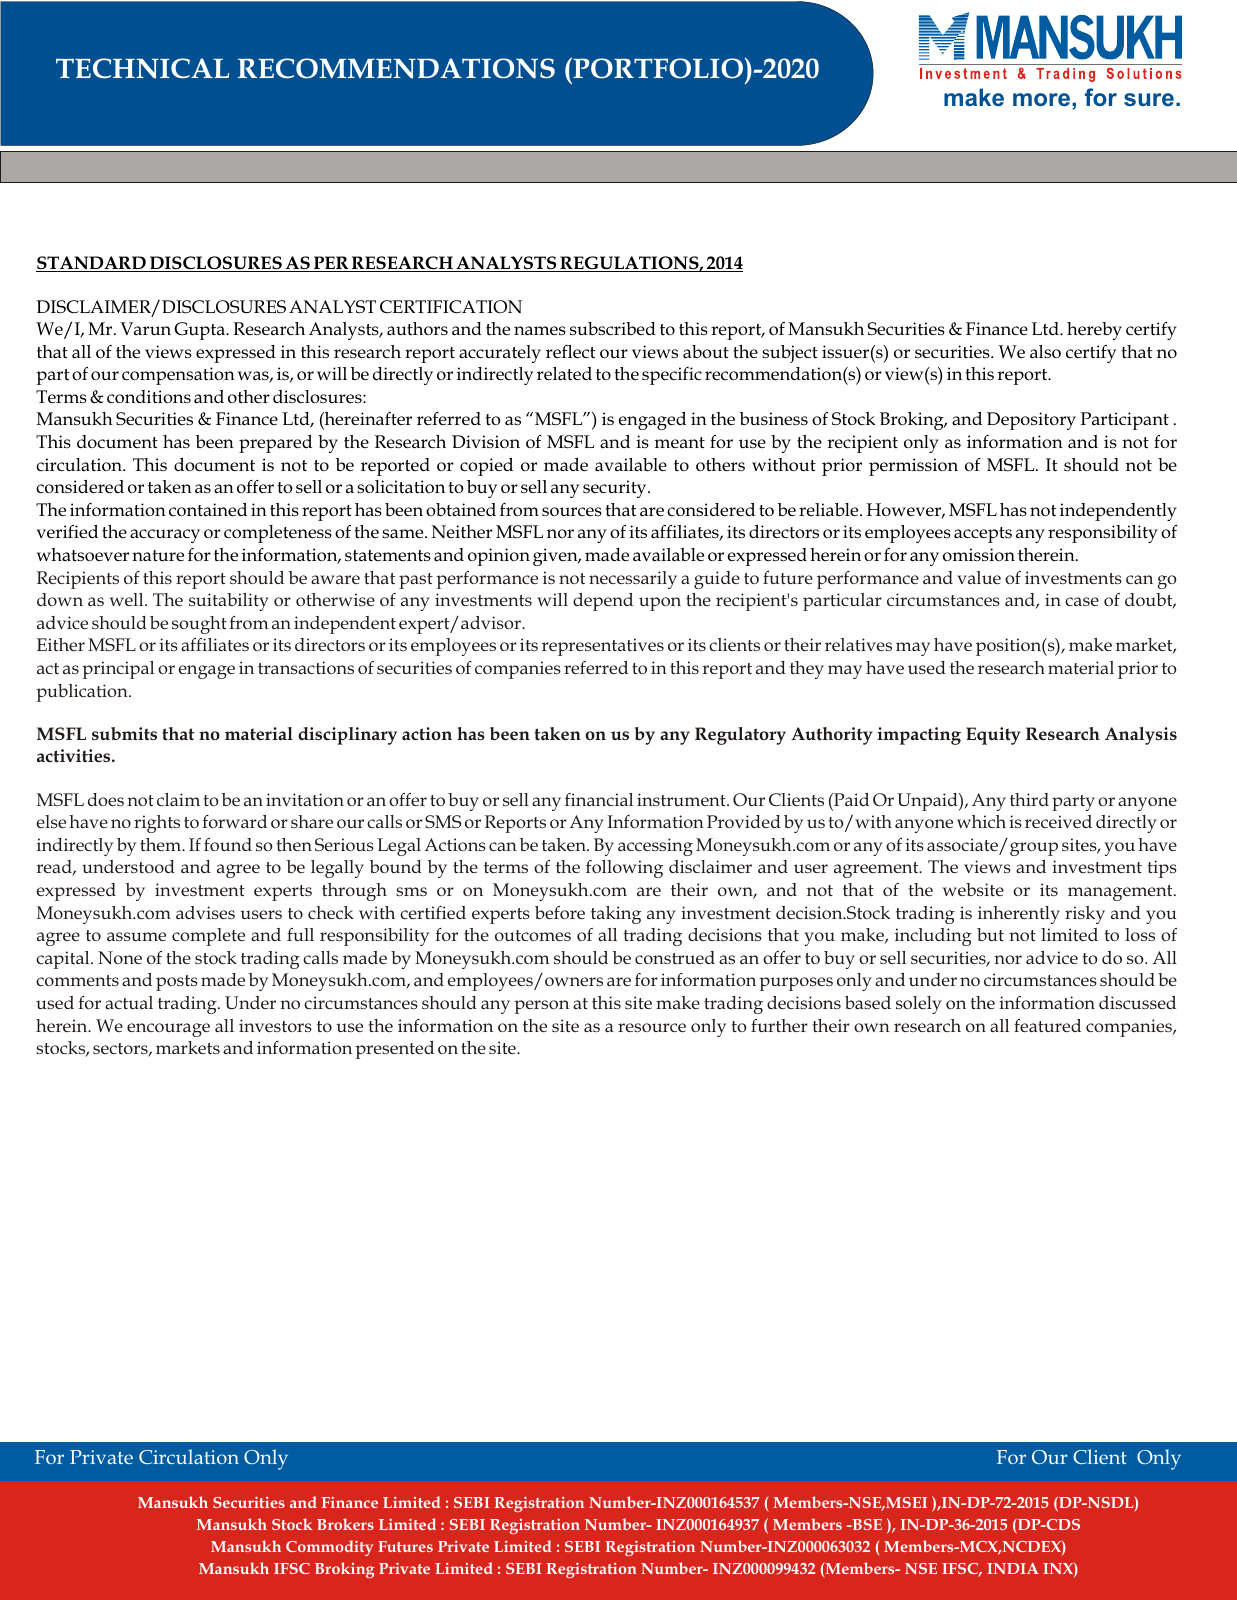  Describe the element at coordinates (613, 329) in the screenshot. I see `subscribed` at that location.
